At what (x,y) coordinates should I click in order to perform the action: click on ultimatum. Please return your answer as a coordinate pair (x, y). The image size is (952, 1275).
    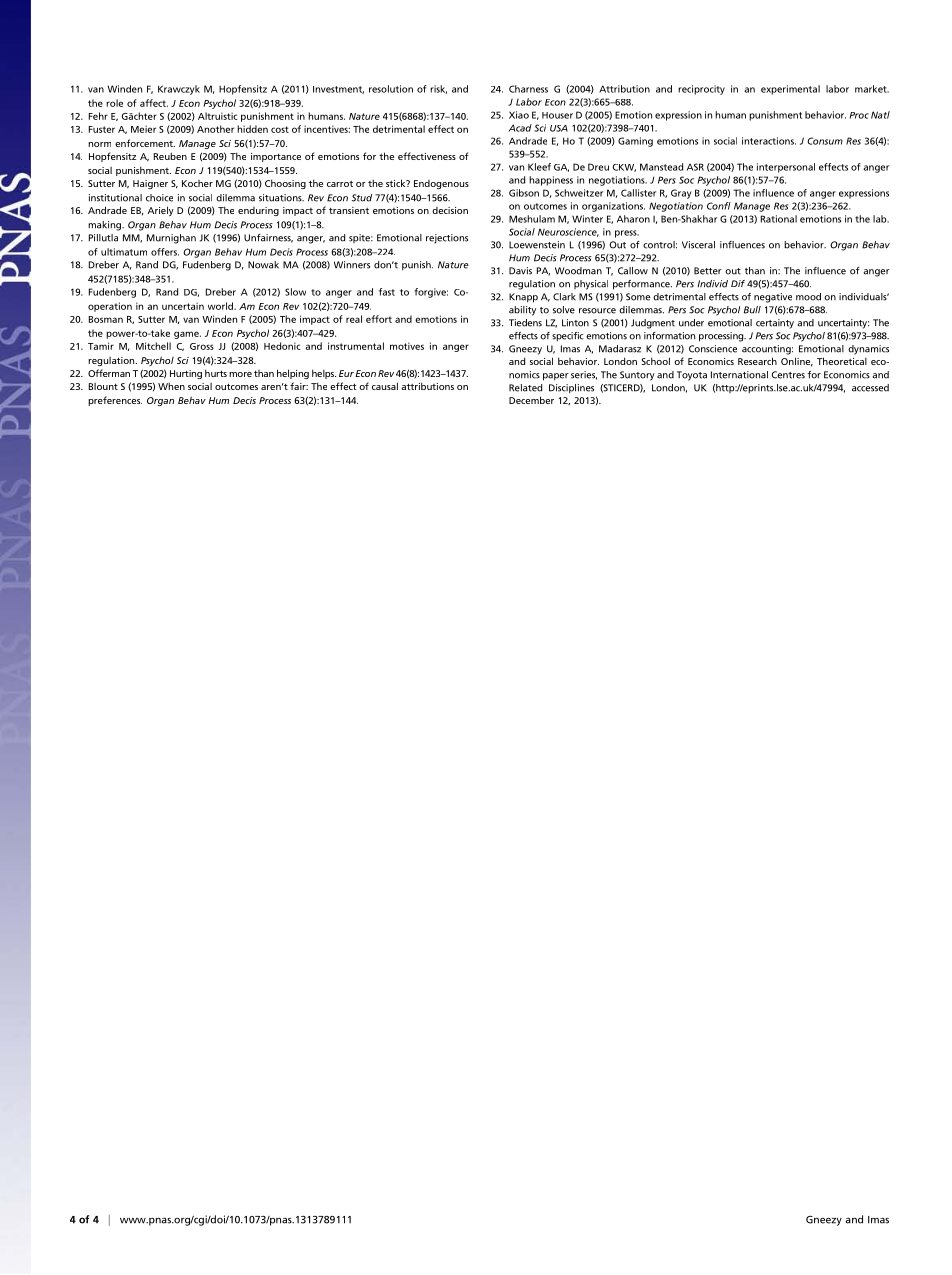
    Looking at the image, I should click on (124, 252).
